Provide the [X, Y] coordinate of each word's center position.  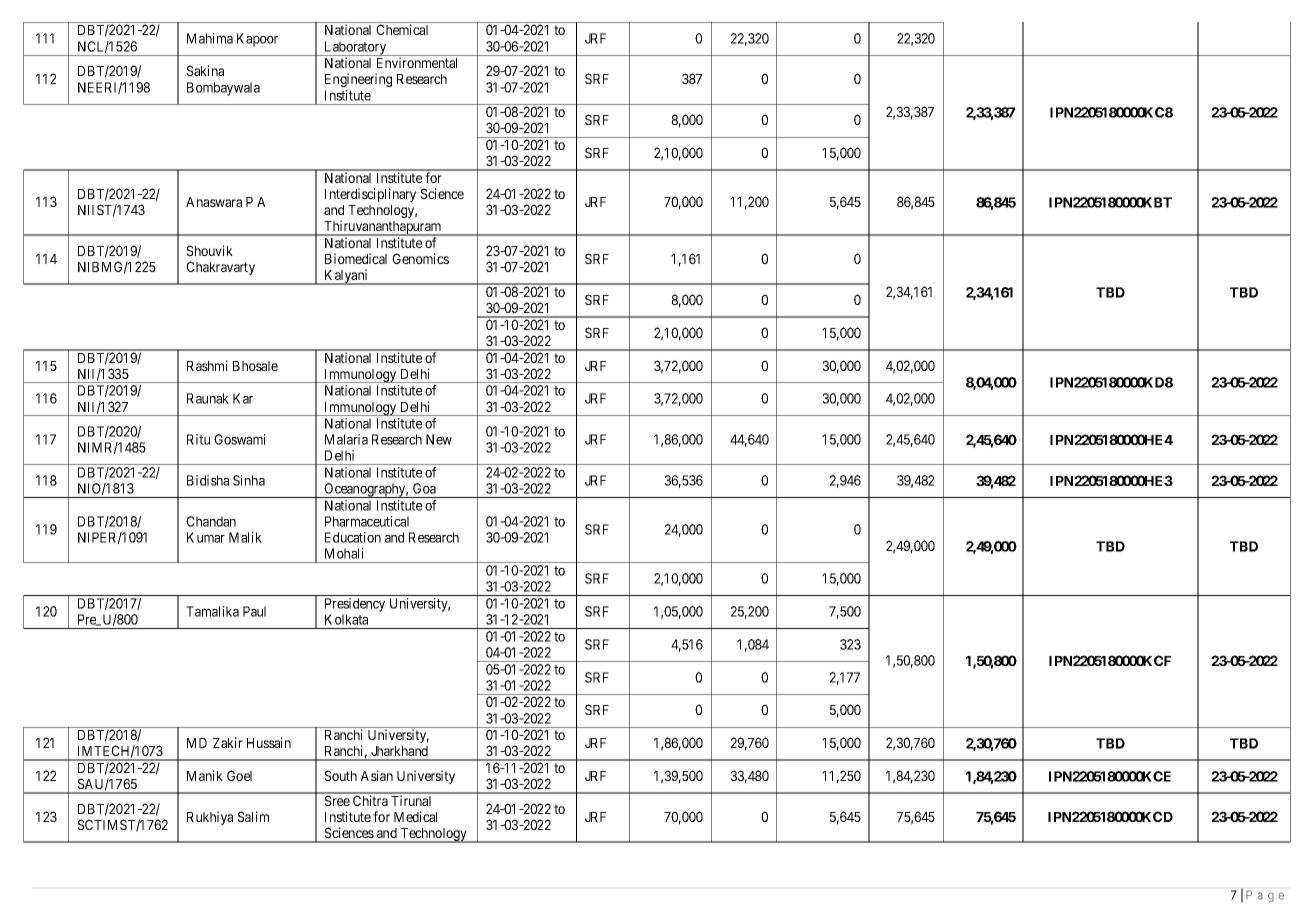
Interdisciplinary [370, 195]
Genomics [420, 258]
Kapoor [257, 40]
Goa [424, 488]
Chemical [402, 29]
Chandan [211, 521]
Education [353, 537]
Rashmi [207, 365]
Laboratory [355, 48]
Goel [239, 775]
